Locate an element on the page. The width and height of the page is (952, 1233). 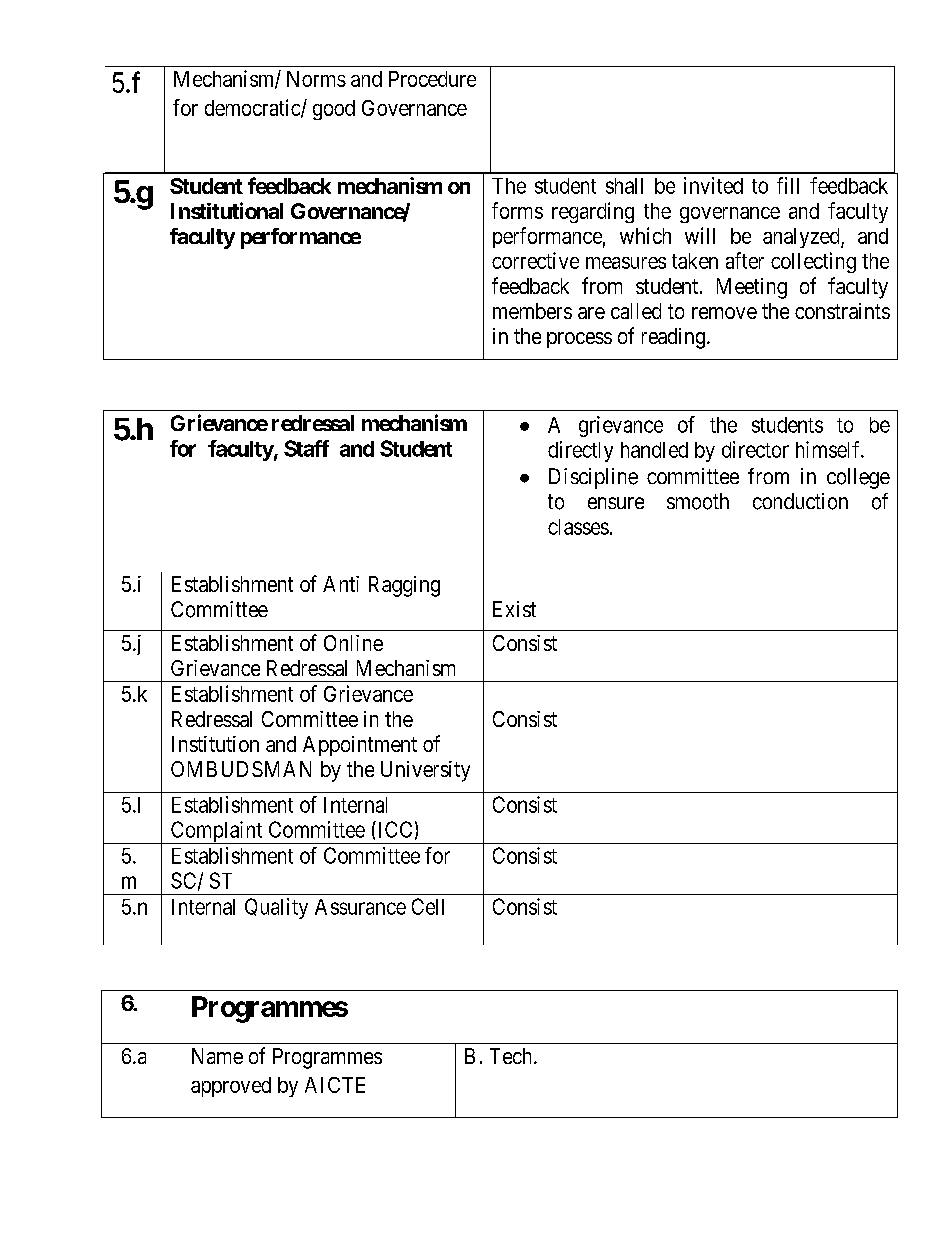
directly is located at coordinates (580, 451).
